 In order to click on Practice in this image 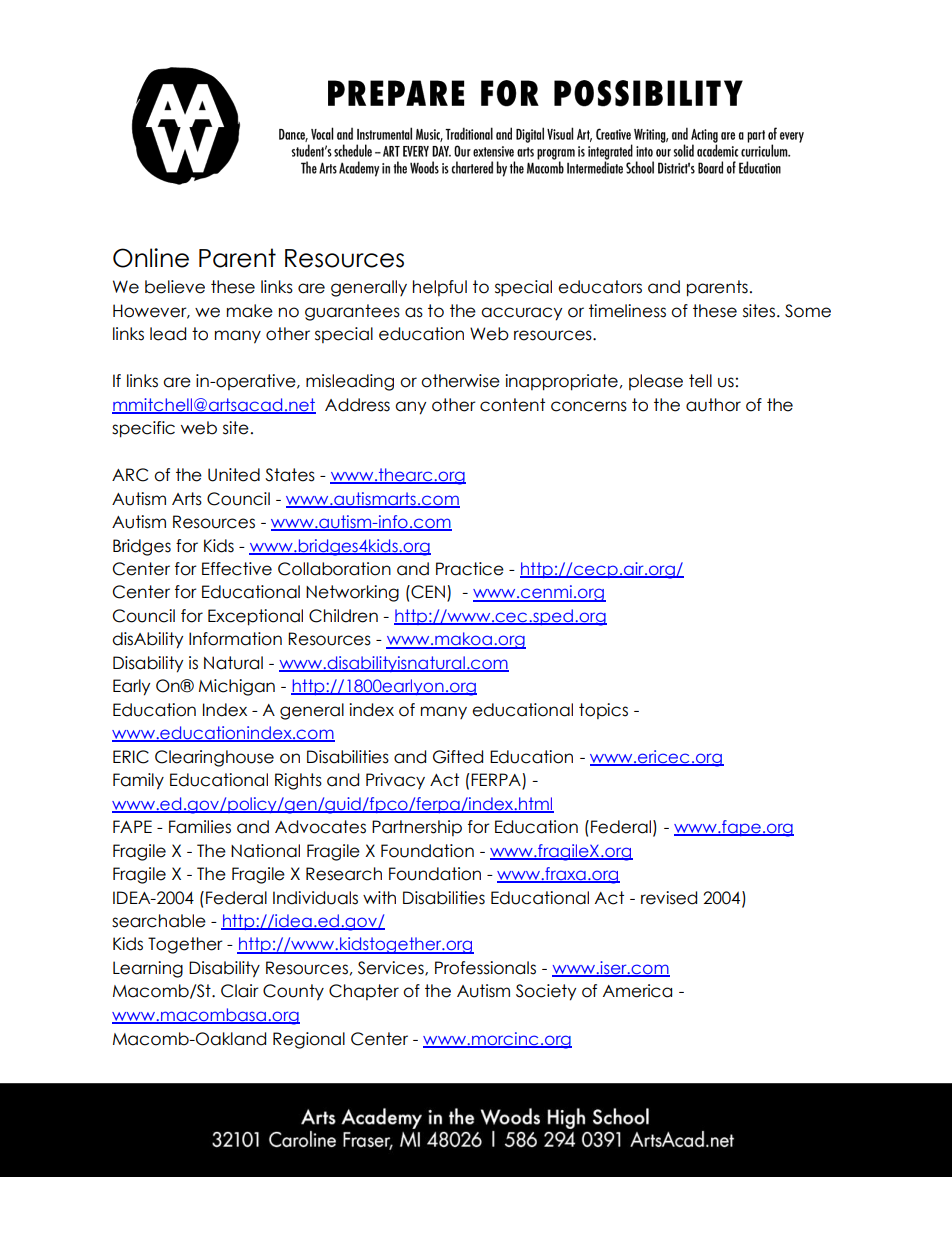, I will do `click(470, 569)`.
